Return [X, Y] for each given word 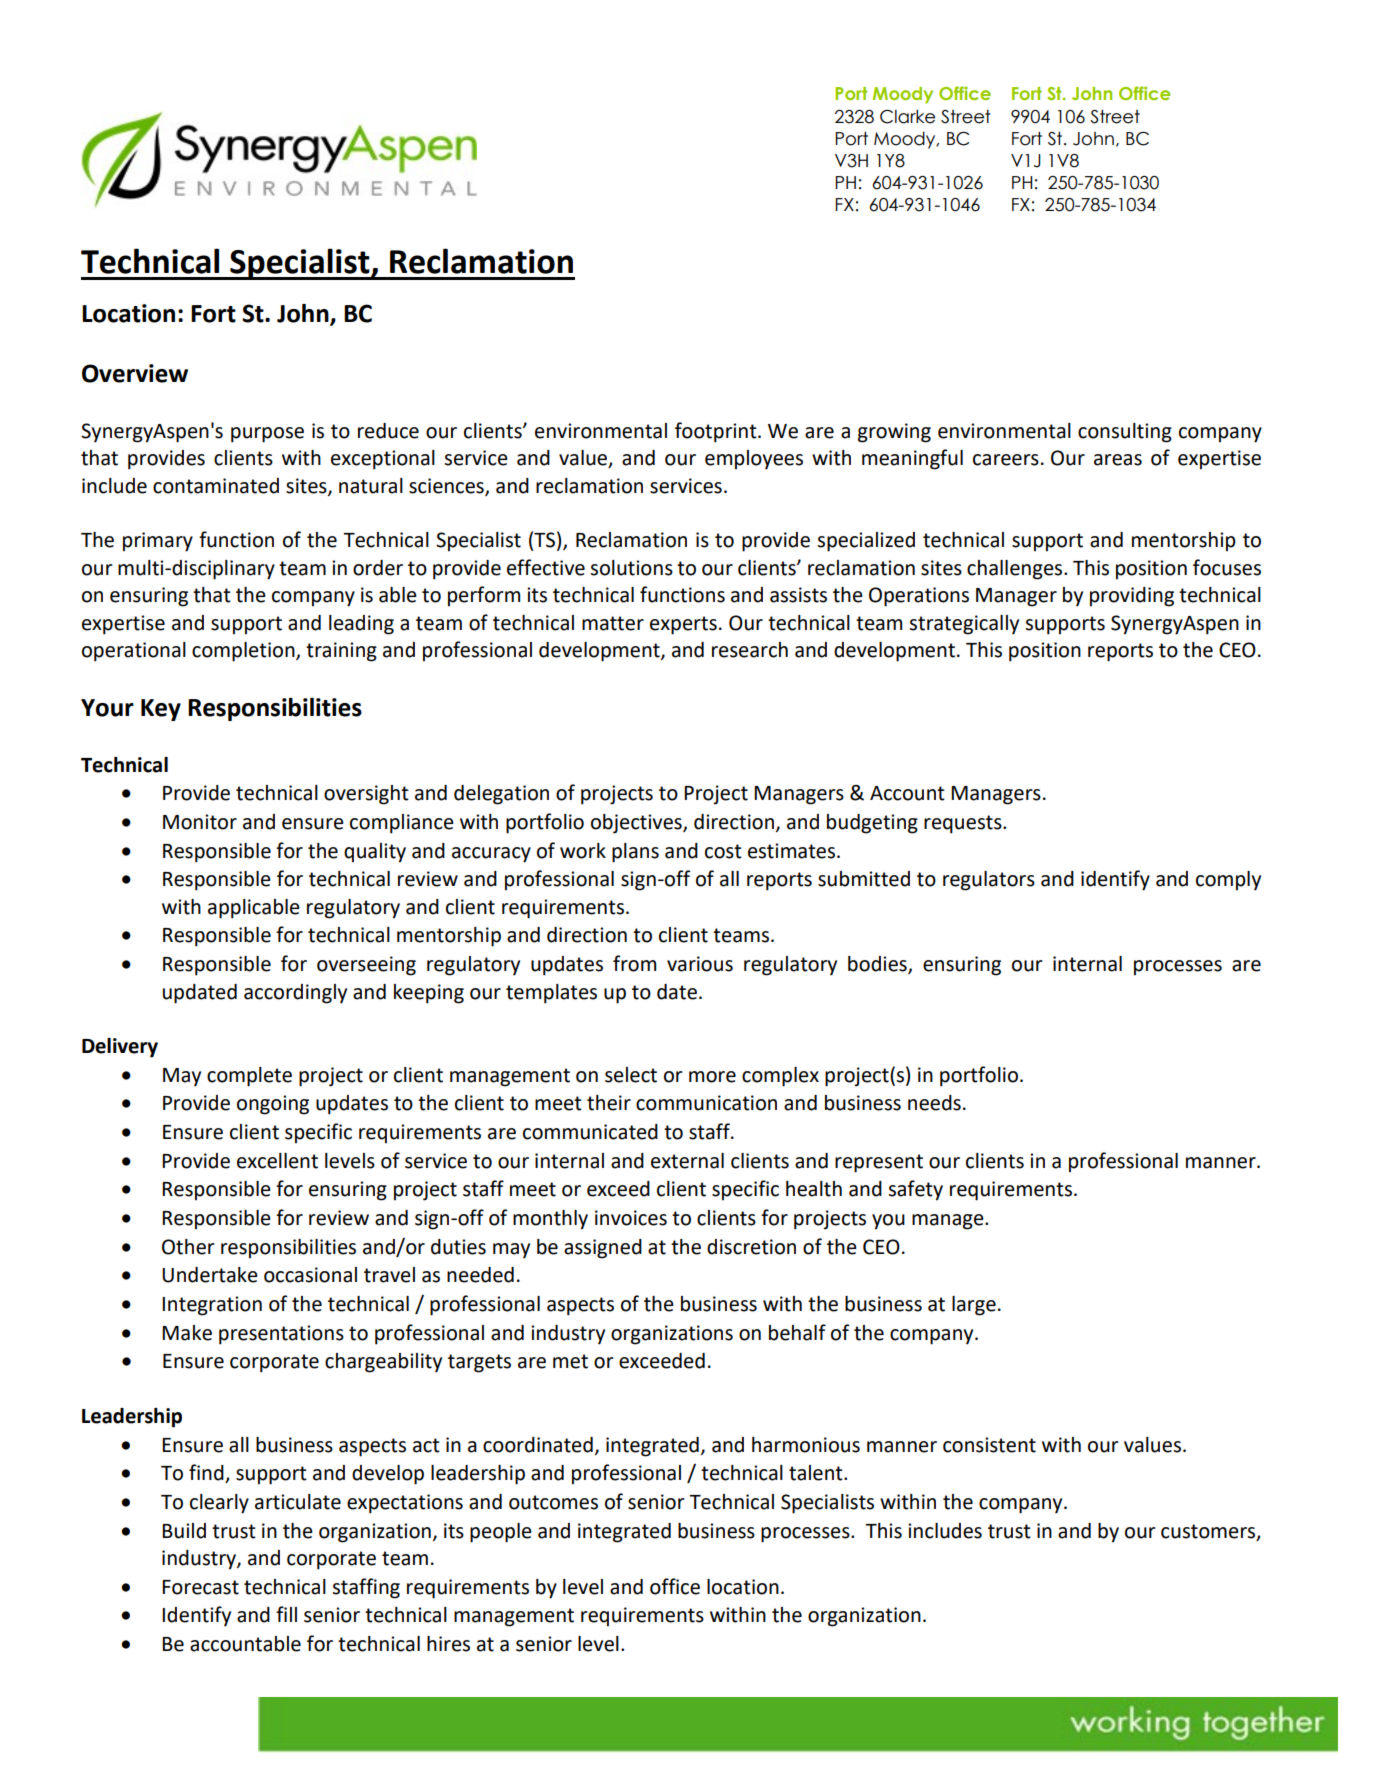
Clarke [907, 117]
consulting [1125, 433]
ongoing [273, 1105]
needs [934, 1103]
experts [683, 625]
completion [244, 652]
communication [706, 1103]
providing [1132, 597]
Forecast [200, 1587]
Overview [135, 373]
